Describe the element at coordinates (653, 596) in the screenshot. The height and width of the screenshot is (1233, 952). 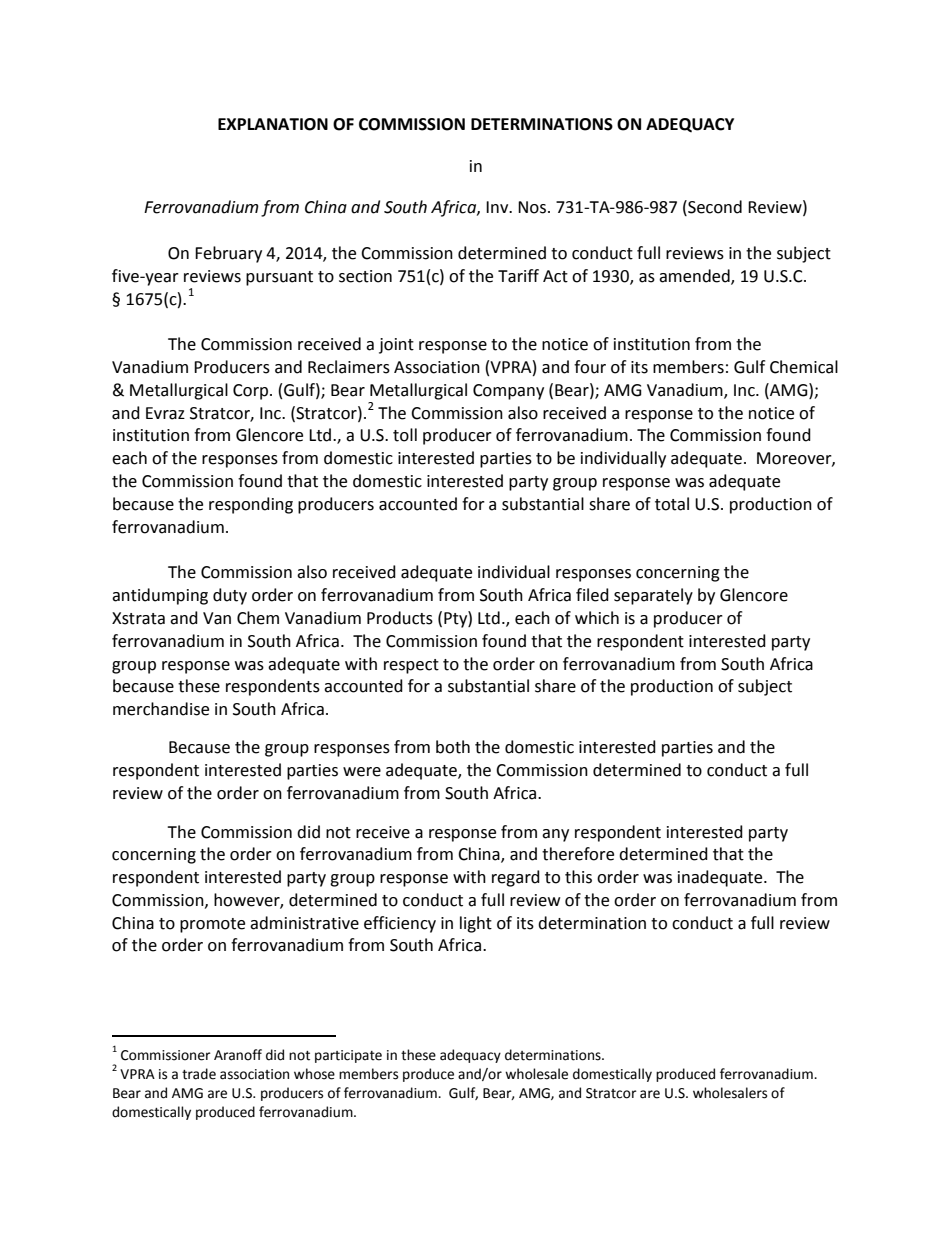
I see `separately` at that location.
